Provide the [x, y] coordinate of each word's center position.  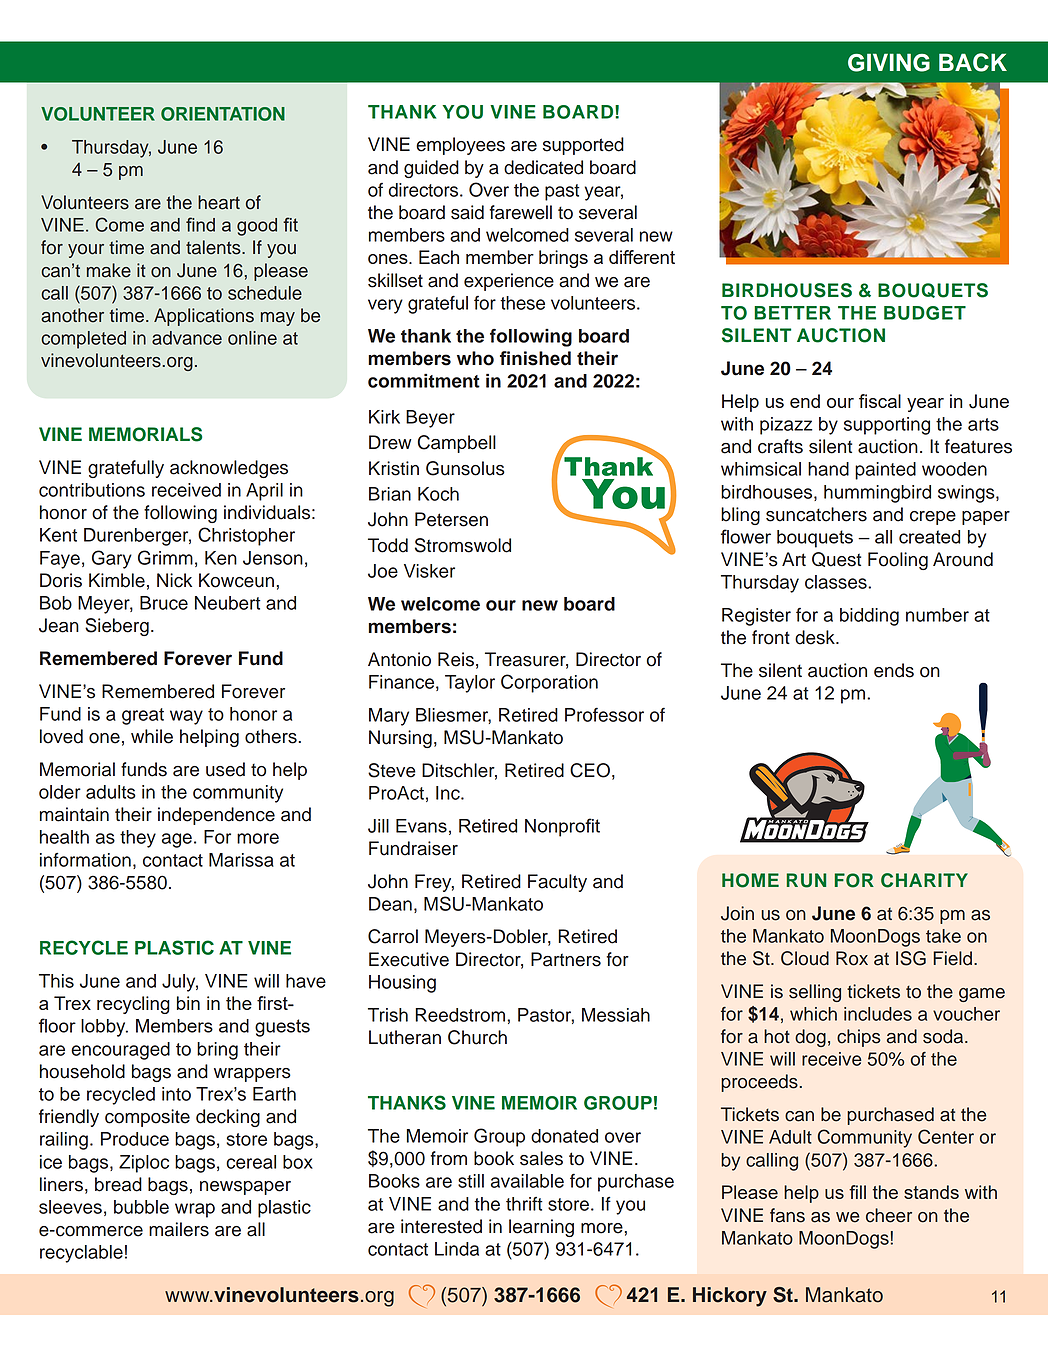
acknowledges [229, 469]
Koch [438, 494]
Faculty [557, 883]
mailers [179, 1229]
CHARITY [924, 880]
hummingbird [877, 494]
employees [460, 146]
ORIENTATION [223, 114]
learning [541, 1228]
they [138, 839]
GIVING [889, 62]
